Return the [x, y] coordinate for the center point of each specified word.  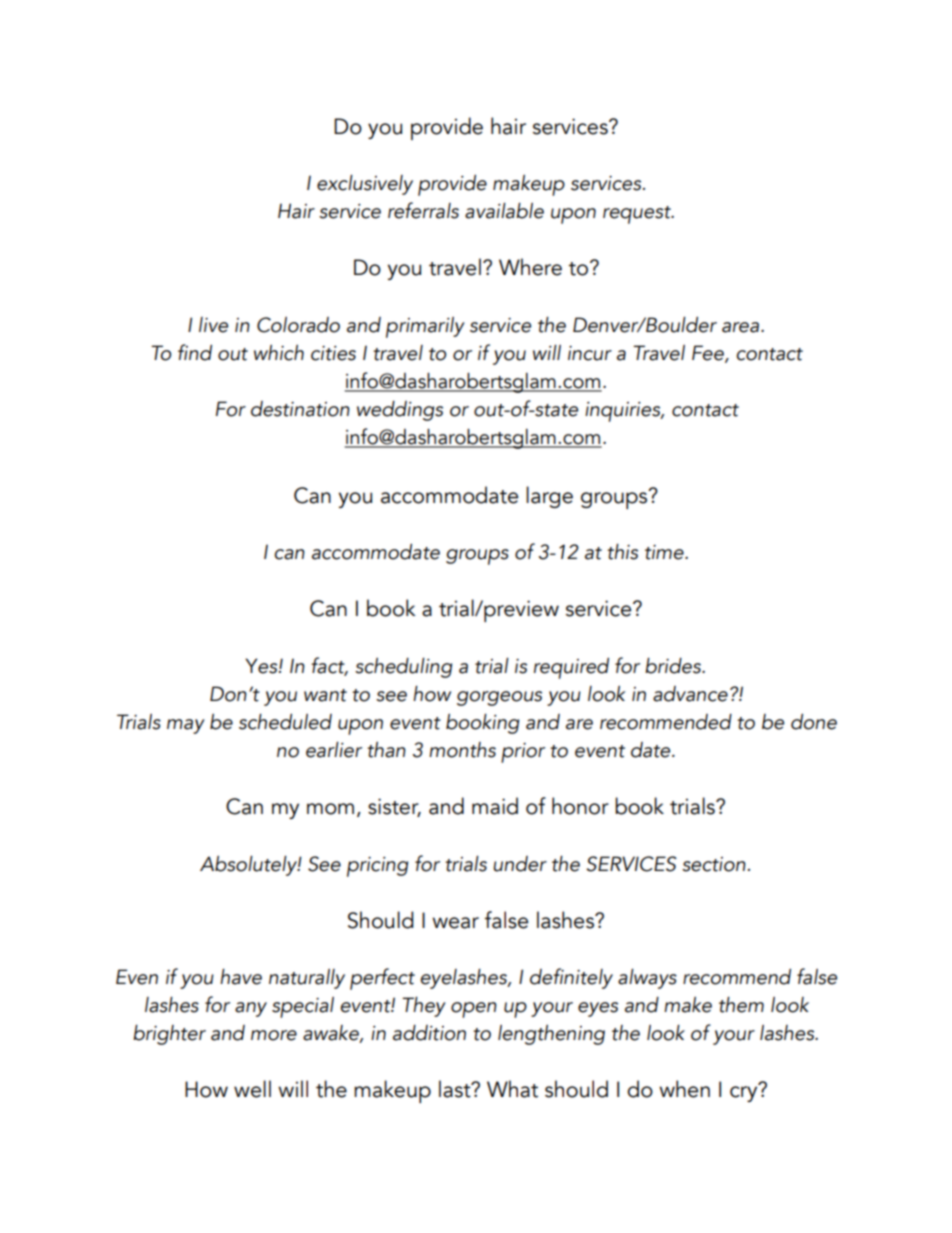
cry [745, 1093]
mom [330, 809]
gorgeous [499, 698]
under [520, 864]
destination [300, 409]
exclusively [365, 185]
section [714, 864]
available [504, 211]
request [638, 215]
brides [674, 666]
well [252, 1089]
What [512, 1089]
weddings [400, 411]
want [325, 695]
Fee [709, 354]
